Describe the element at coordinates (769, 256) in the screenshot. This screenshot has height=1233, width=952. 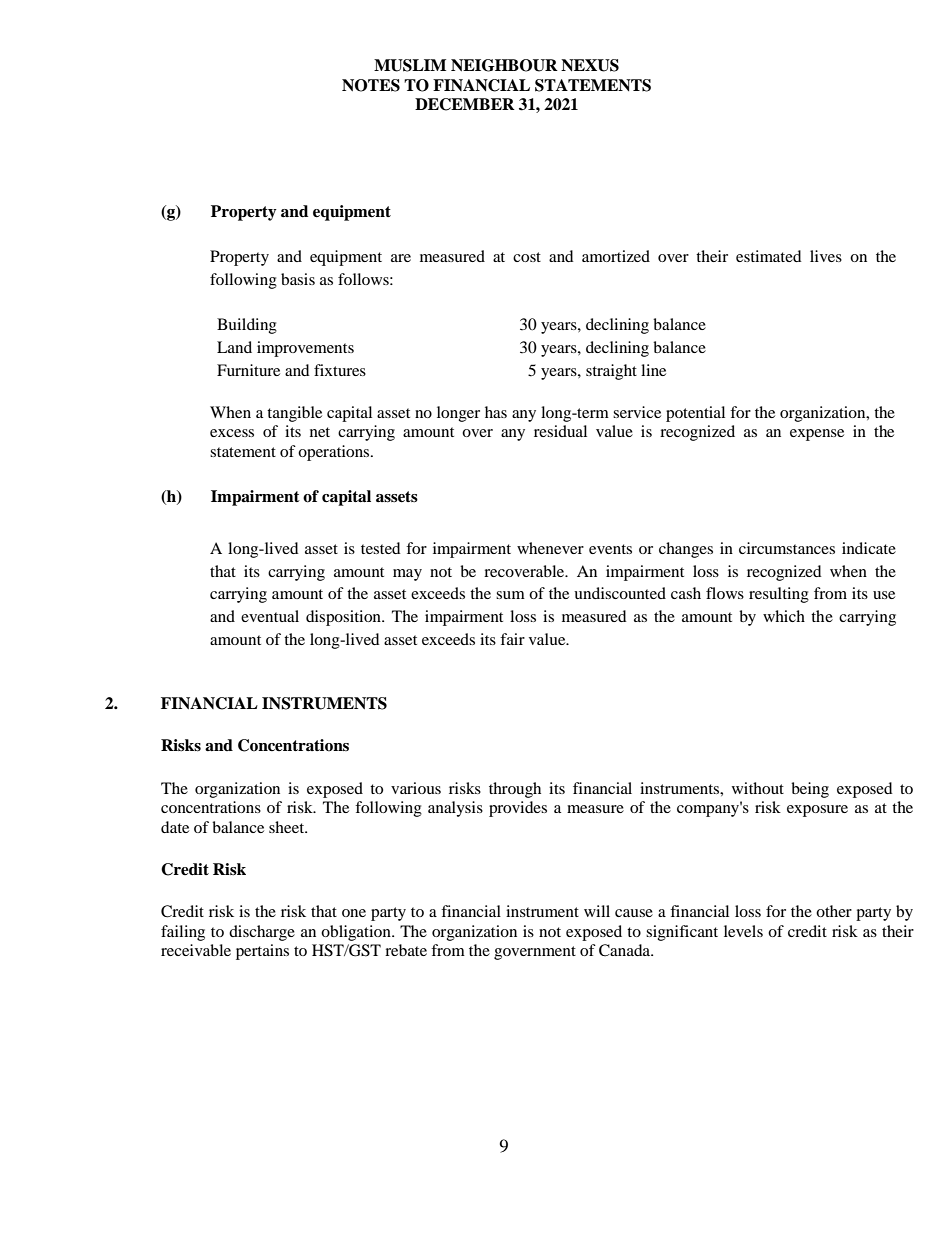
I see `estimated` at that location.
